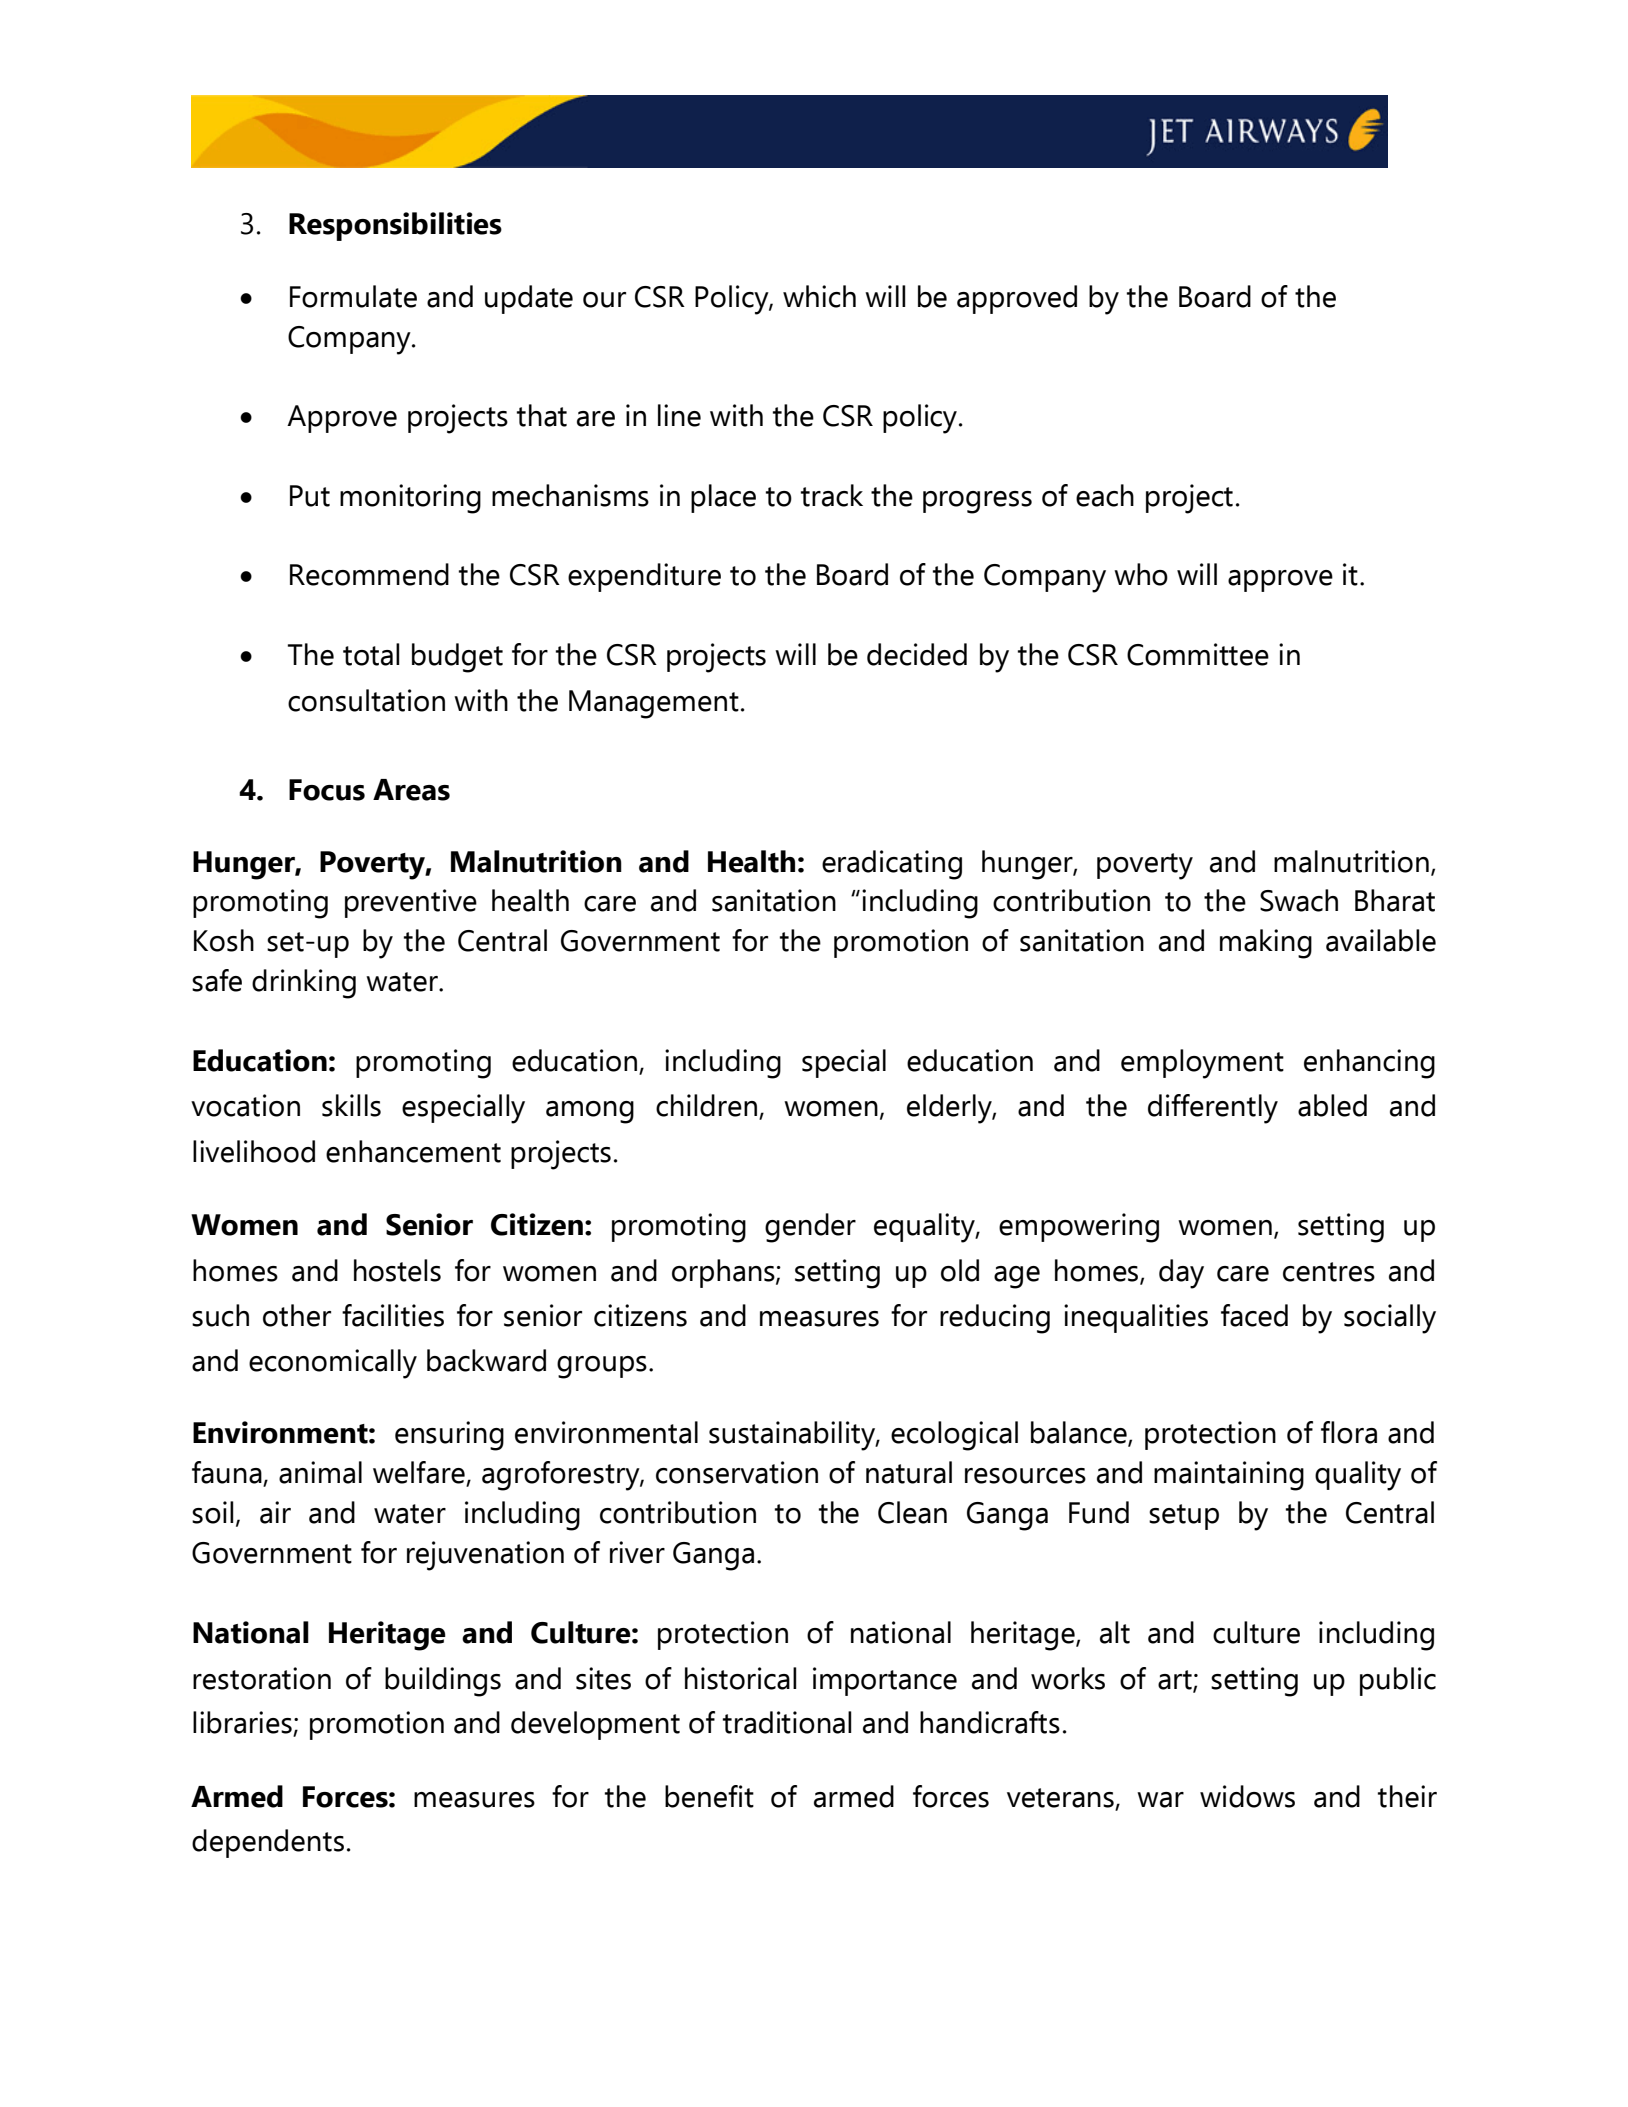 Image resolution: width=1628 pixels, height=2107 pixels. What do you see at coordinates (353, 296) in the page?
I see `Formulate` at bounding box center [353, 296].
